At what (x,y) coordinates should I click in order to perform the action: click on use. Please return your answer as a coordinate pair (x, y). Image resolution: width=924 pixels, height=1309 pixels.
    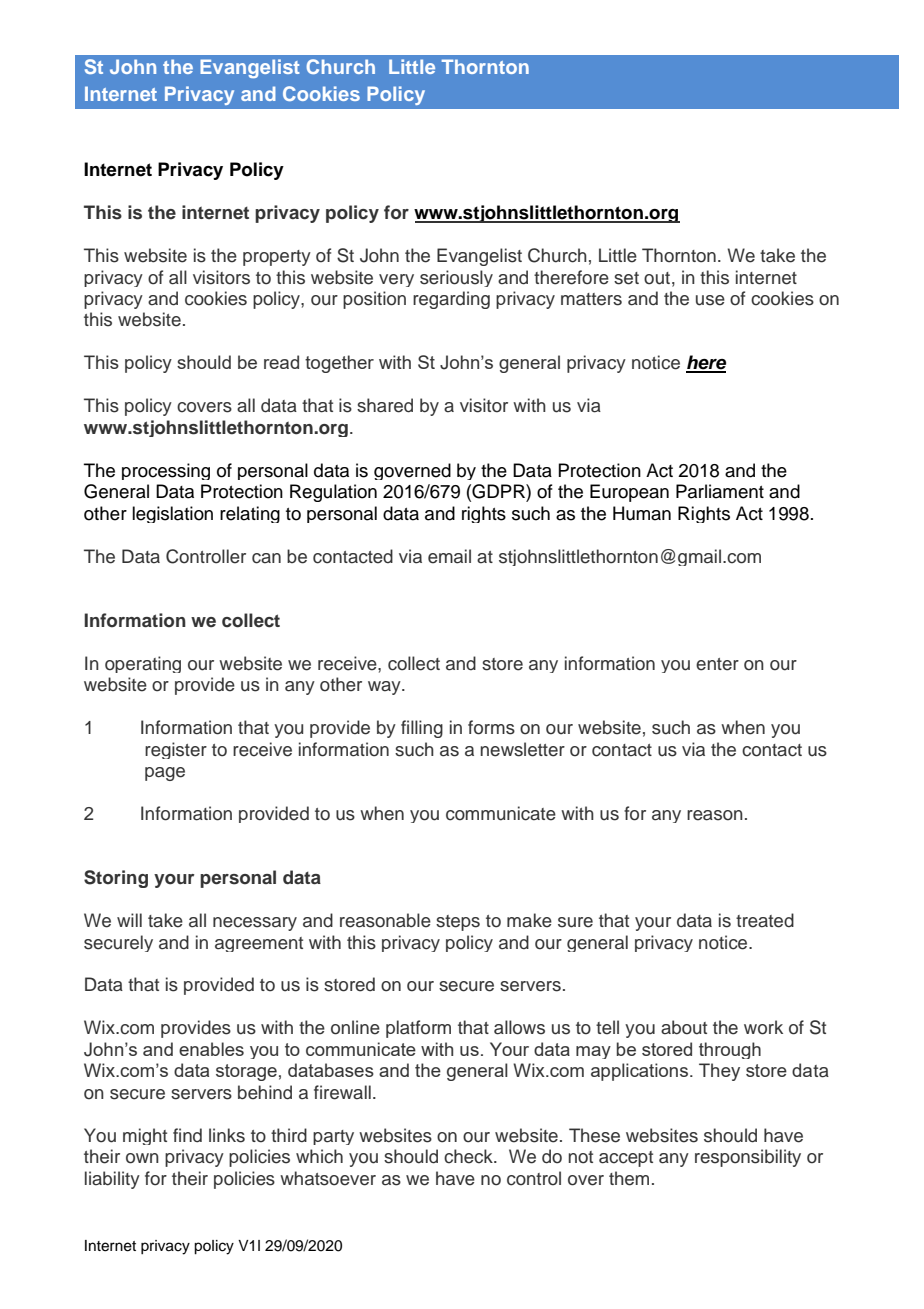
    Looking at the image, I should click on (710, 300).
